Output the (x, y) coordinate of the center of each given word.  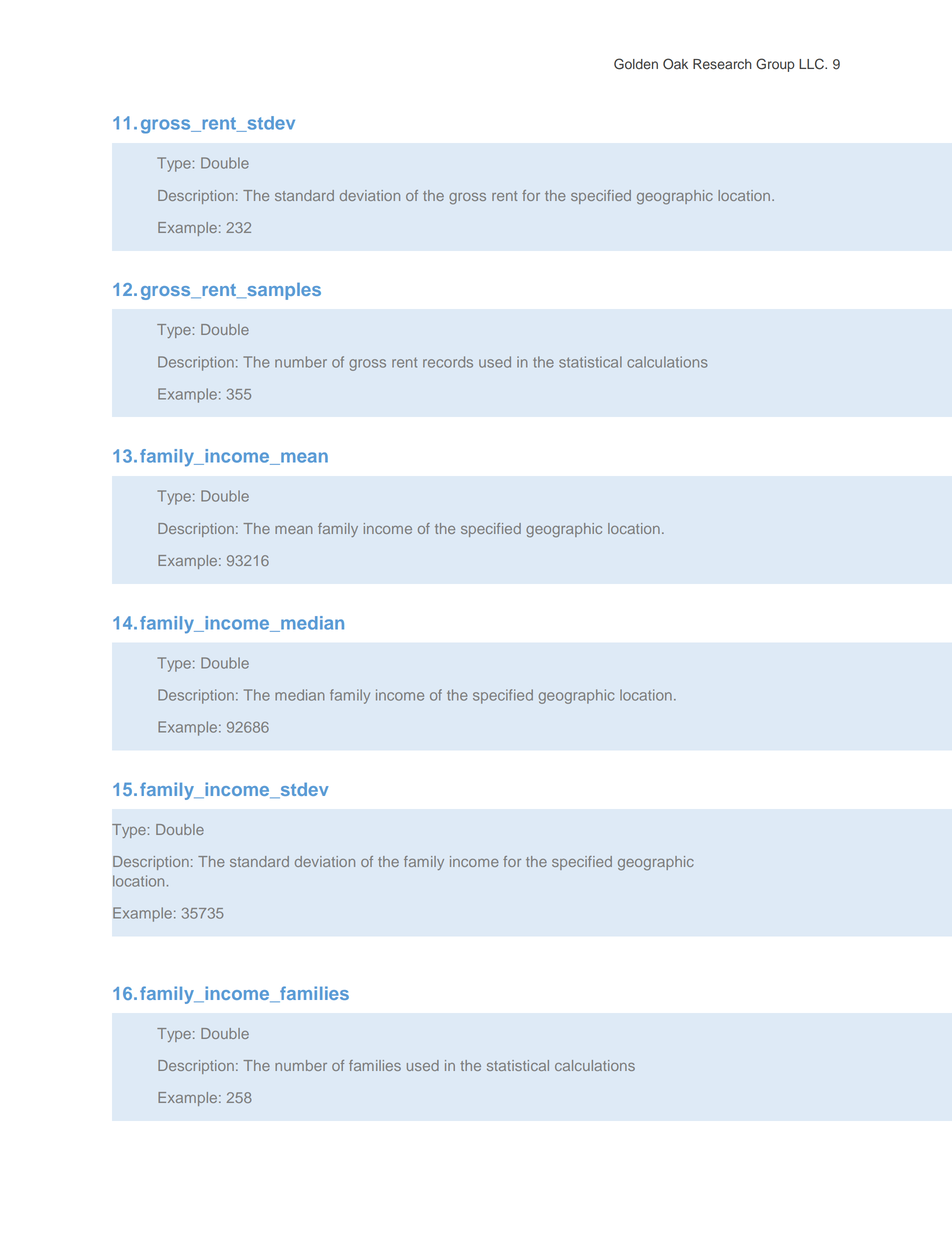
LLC (812, 64)
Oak (675, 64)
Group (775, 65)
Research (722, 64)
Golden (636, 64)
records (448, 362)
